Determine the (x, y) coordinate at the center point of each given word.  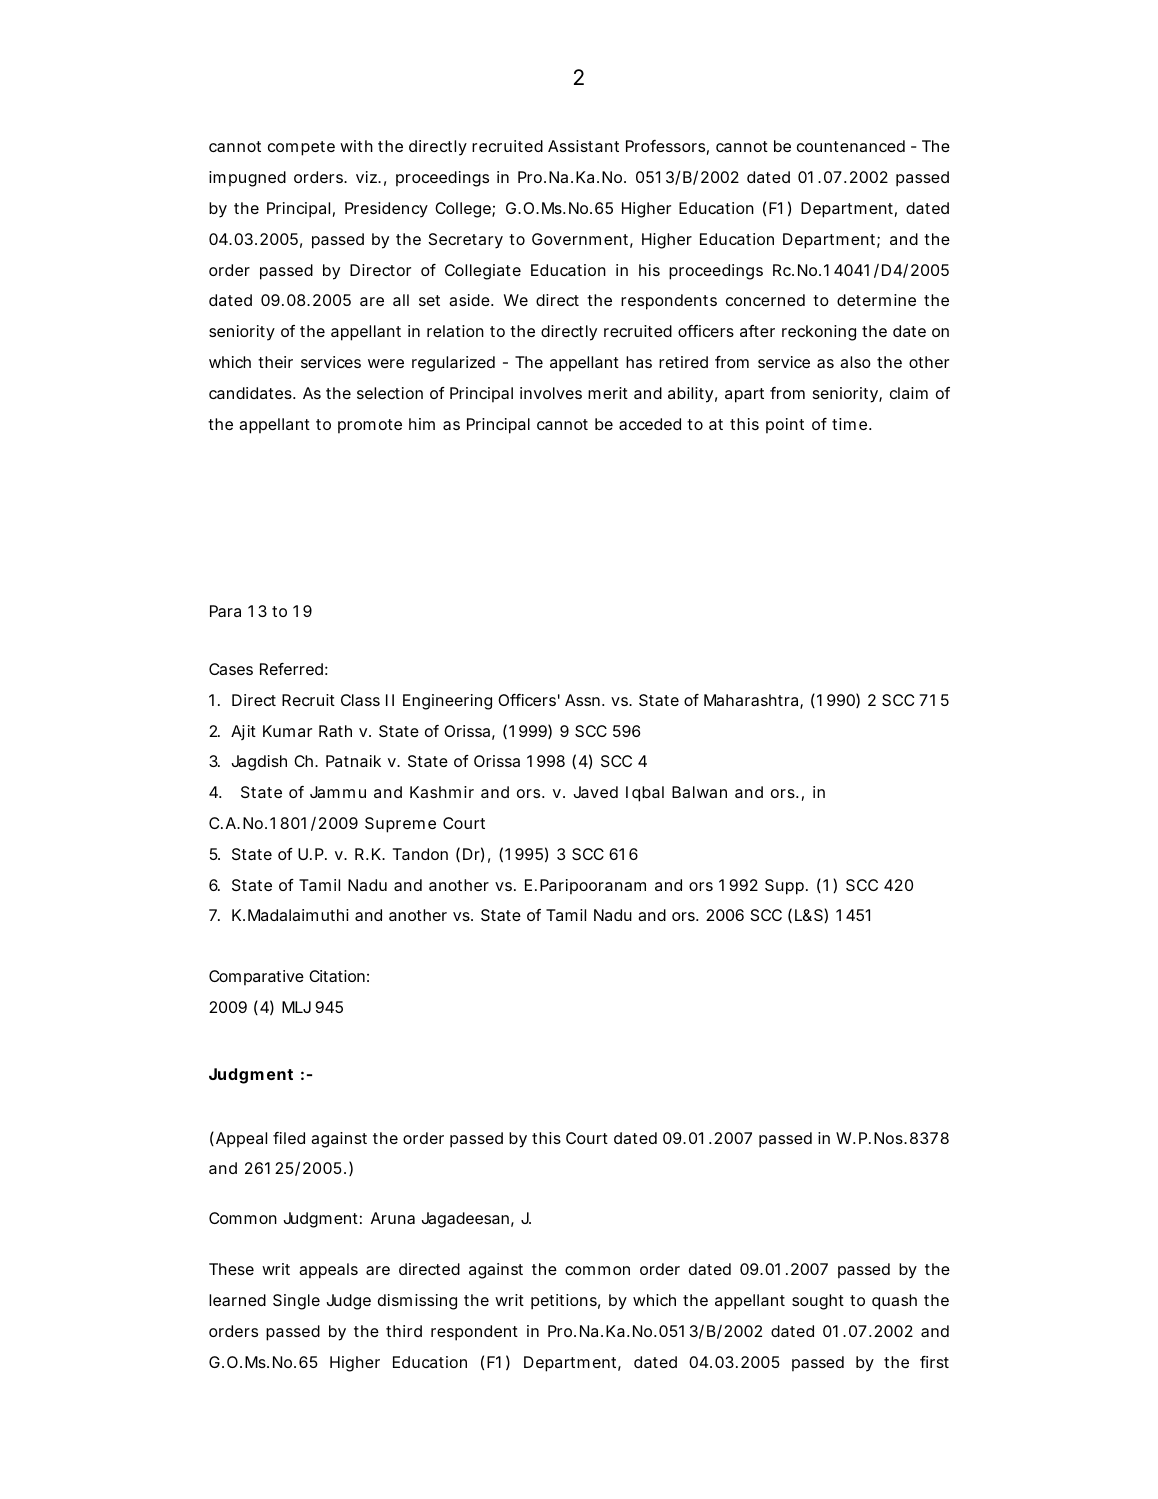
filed (289, 1138)
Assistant (583, 146)
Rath (335, 731)
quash (894, 1302)
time (849, 424)
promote (370, 426)
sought (818, 1302)
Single (296, 1302)
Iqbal (645, 794)
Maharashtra (751, 700)
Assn (582, 700)
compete (301, 148)
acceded (650, 424)
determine (876, 300)
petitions (564, 1302)
